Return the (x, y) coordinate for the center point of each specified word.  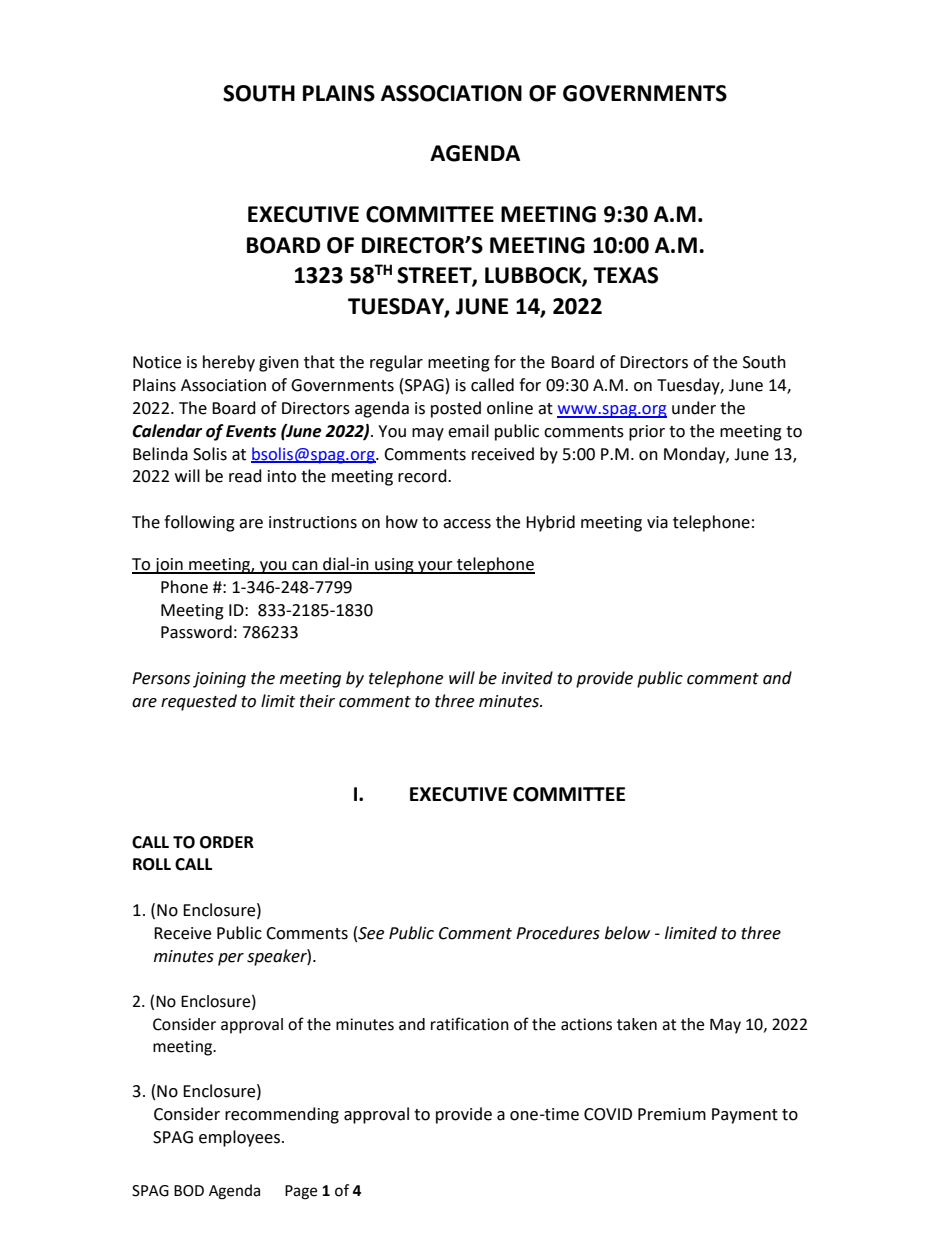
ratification (470, 1024)
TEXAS (625, 275)
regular (396, 363)
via (657, 522)
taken (637, 1024)
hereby (229, 363)
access (467, 524)
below (627, 933)
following (199, 523)
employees (241, 1138)
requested (199, 702)
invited (527, 678)
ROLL (152, 864)
